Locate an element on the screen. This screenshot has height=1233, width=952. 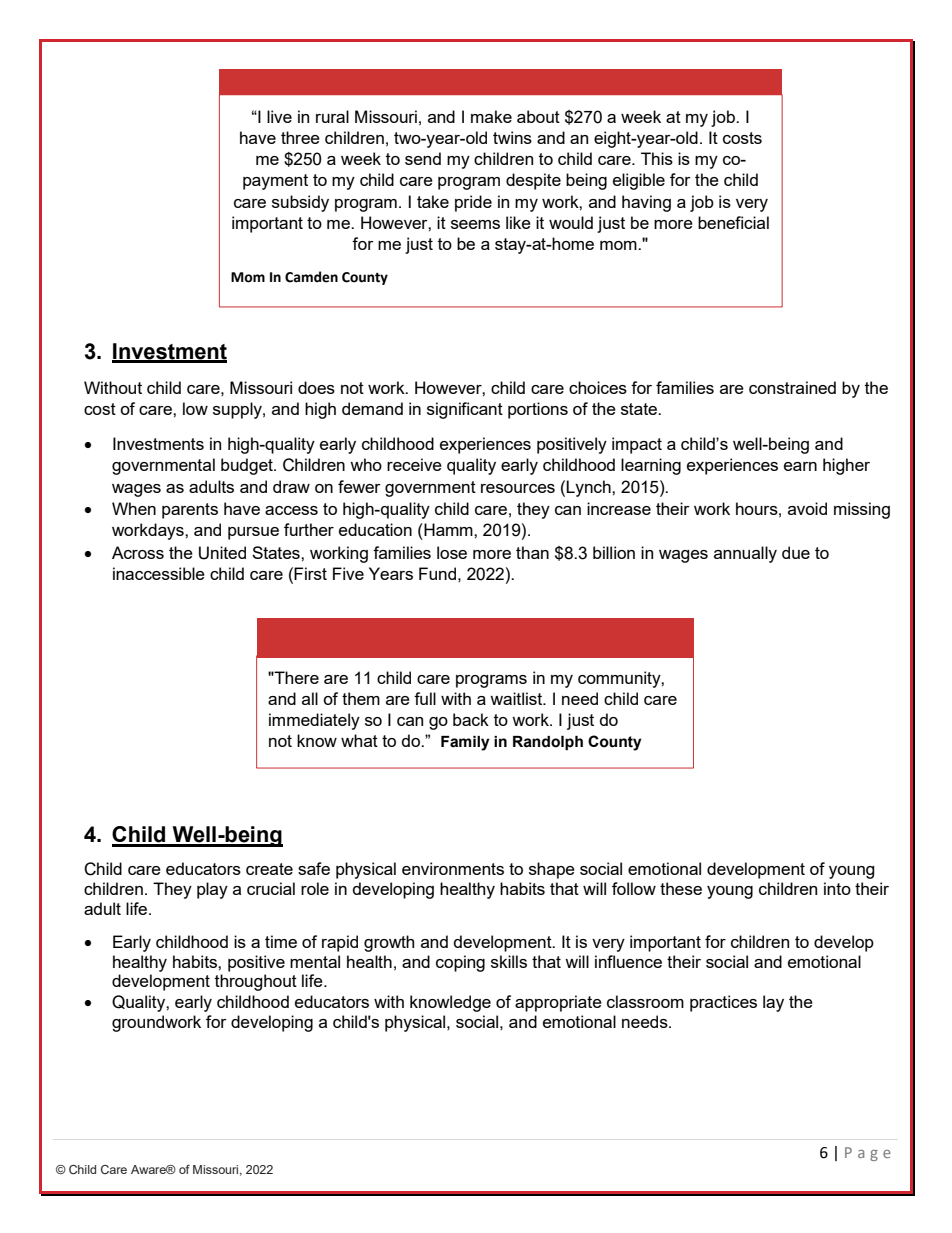
United is located at coordinates (222, 553).
